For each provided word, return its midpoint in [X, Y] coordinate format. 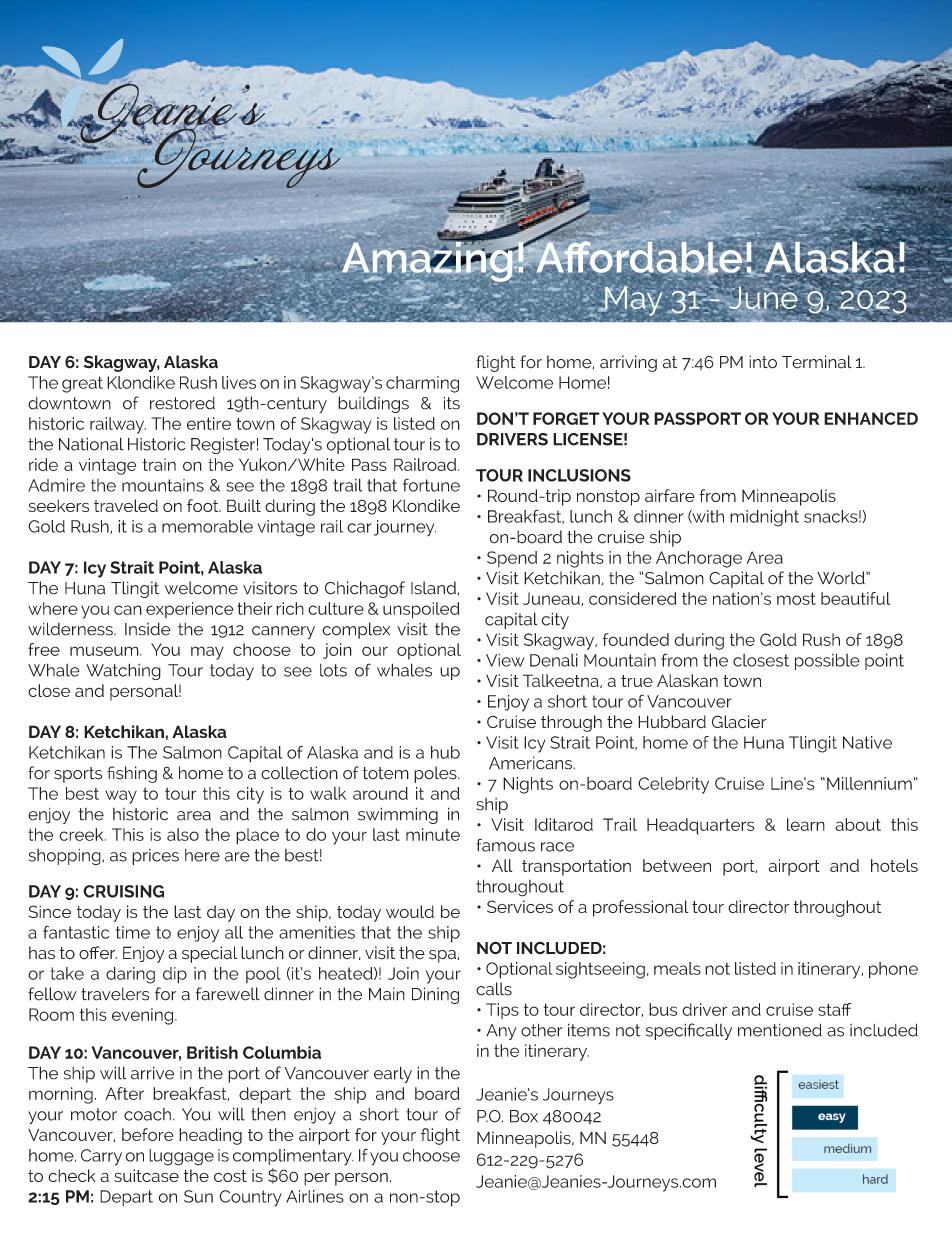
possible [827, 661]
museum [105, 651]
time [133, 932]
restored [182, 403]
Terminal [817, 362]
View [505, 660]
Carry [101, 1157]
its [452, 403]
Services [520, 906]
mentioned [780, 1030]
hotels [894, 865]
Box [524, 1116]
